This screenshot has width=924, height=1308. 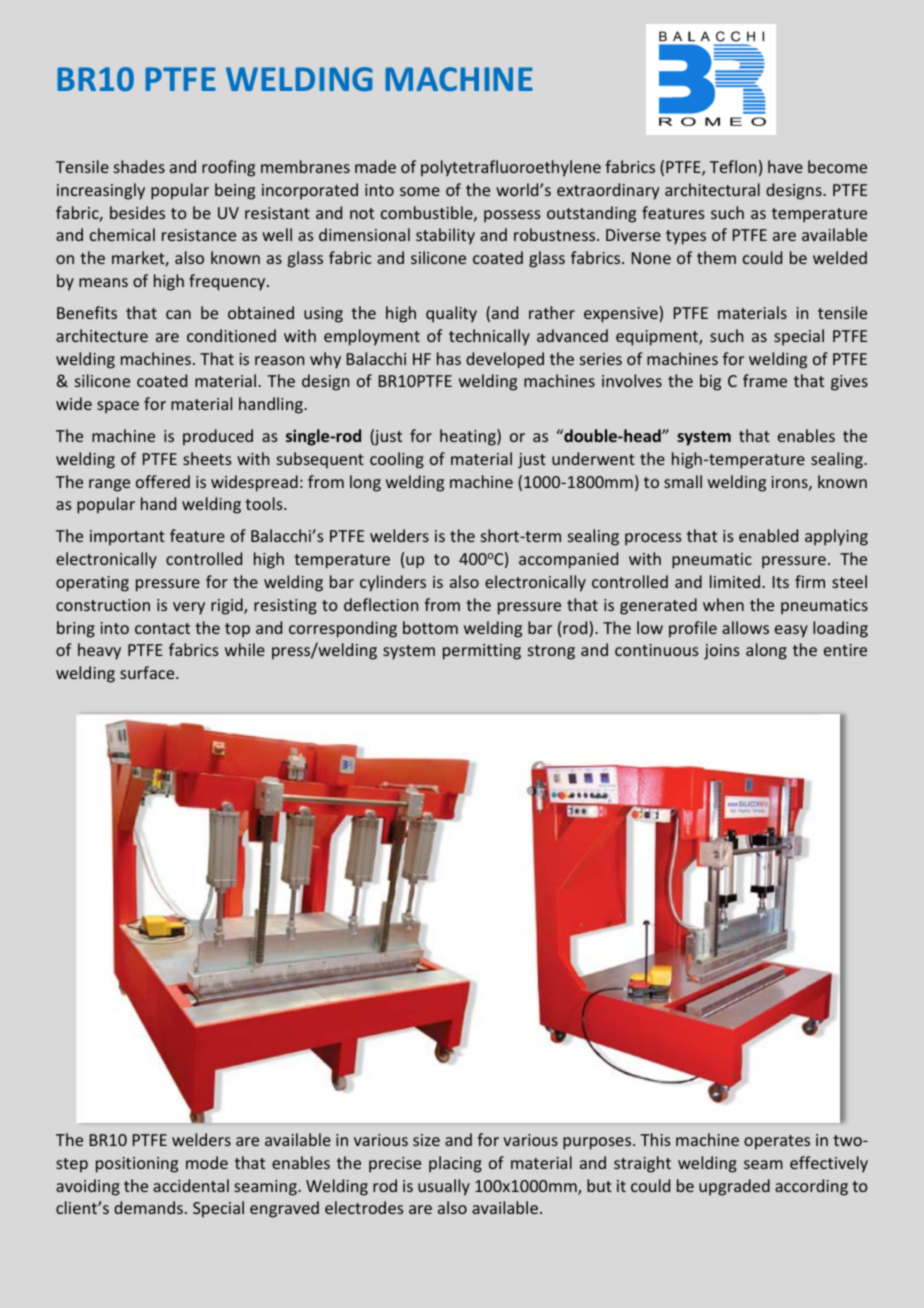 What do you see at coordinates (455, 1164) in the screenshot?
I see `placing` at bounding box center [455, 1164].
